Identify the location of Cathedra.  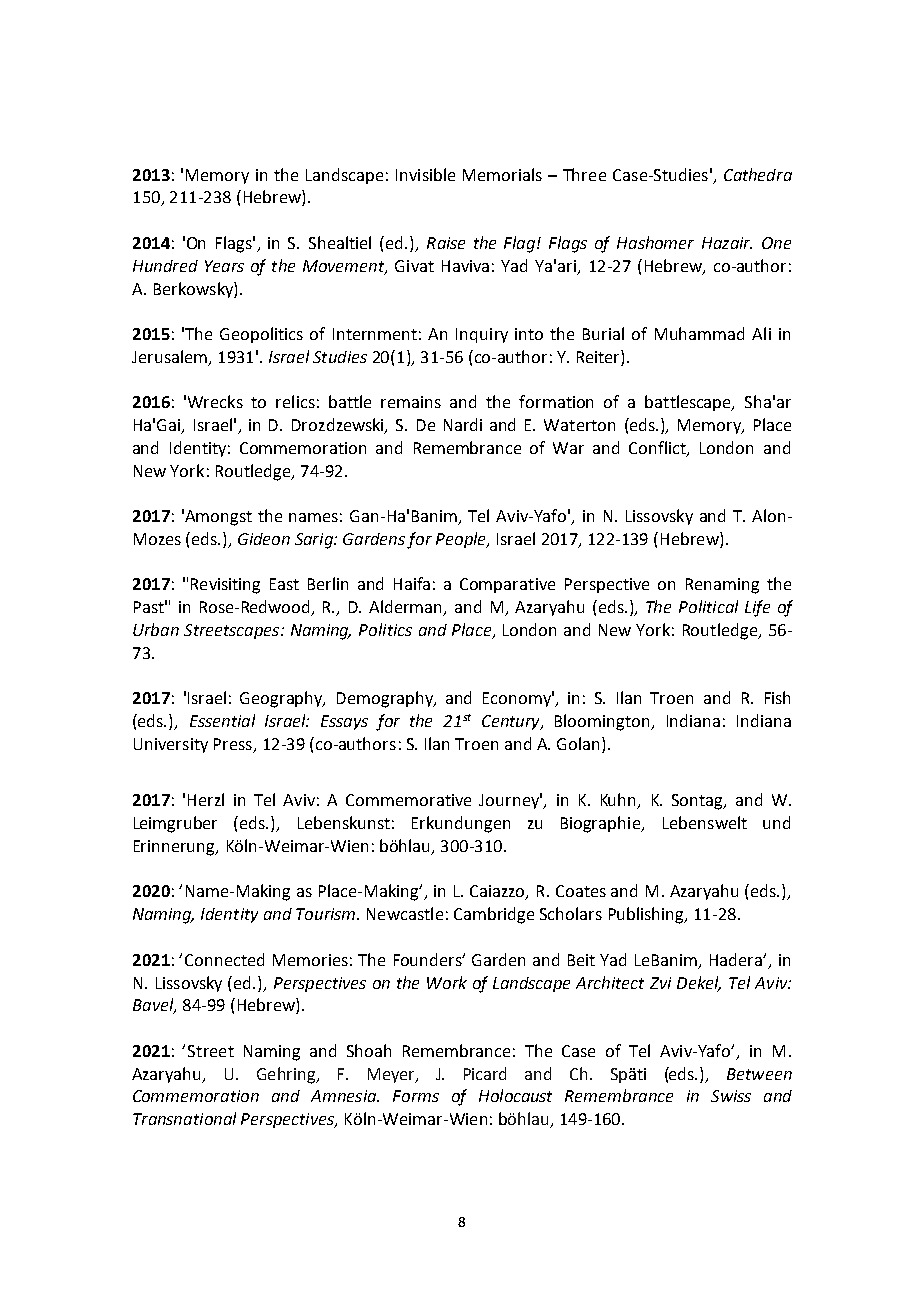
(758, 174).
